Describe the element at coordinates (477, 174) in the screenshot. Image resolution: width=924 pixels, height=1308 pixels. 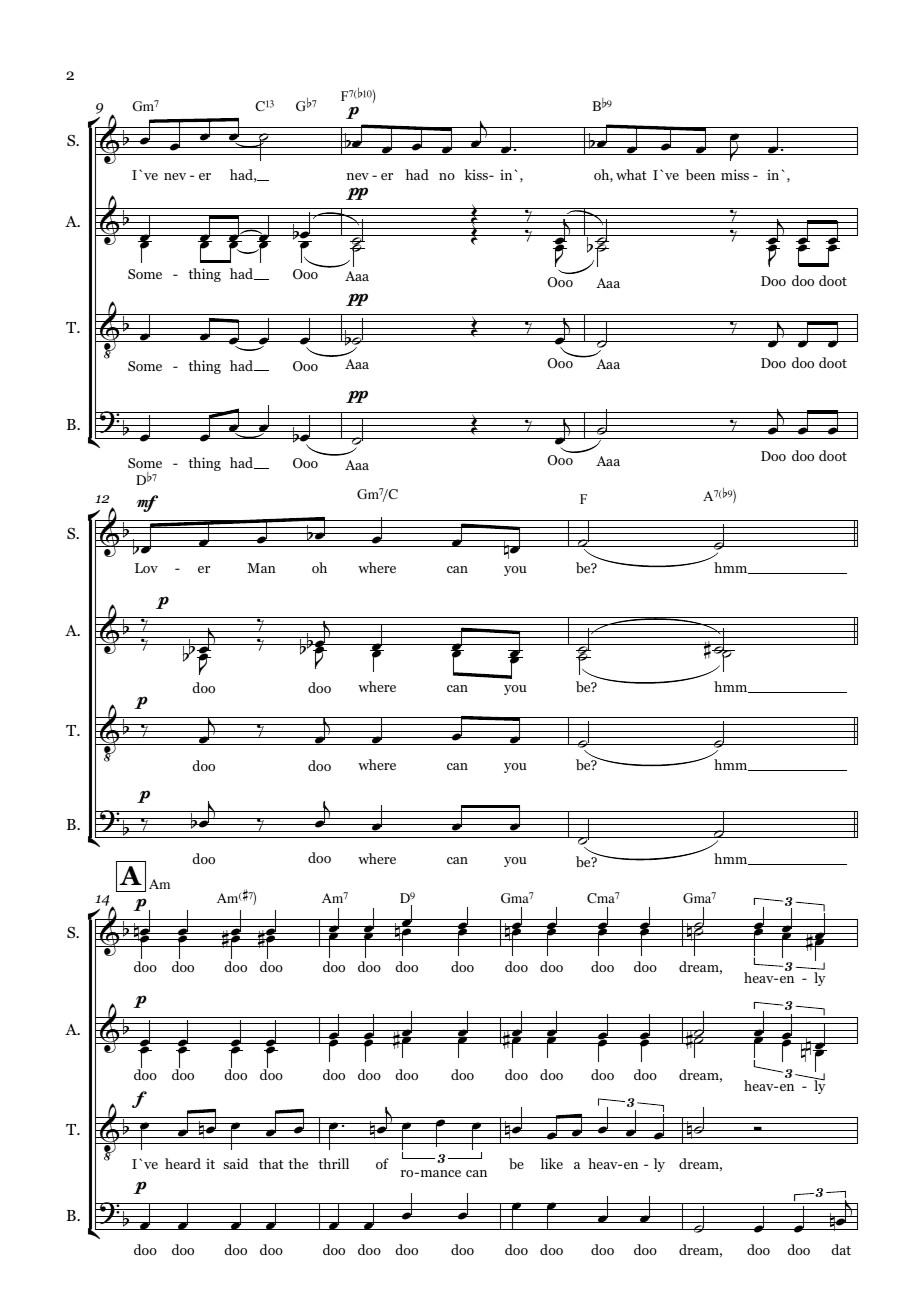
I see `kiss` at that location.
